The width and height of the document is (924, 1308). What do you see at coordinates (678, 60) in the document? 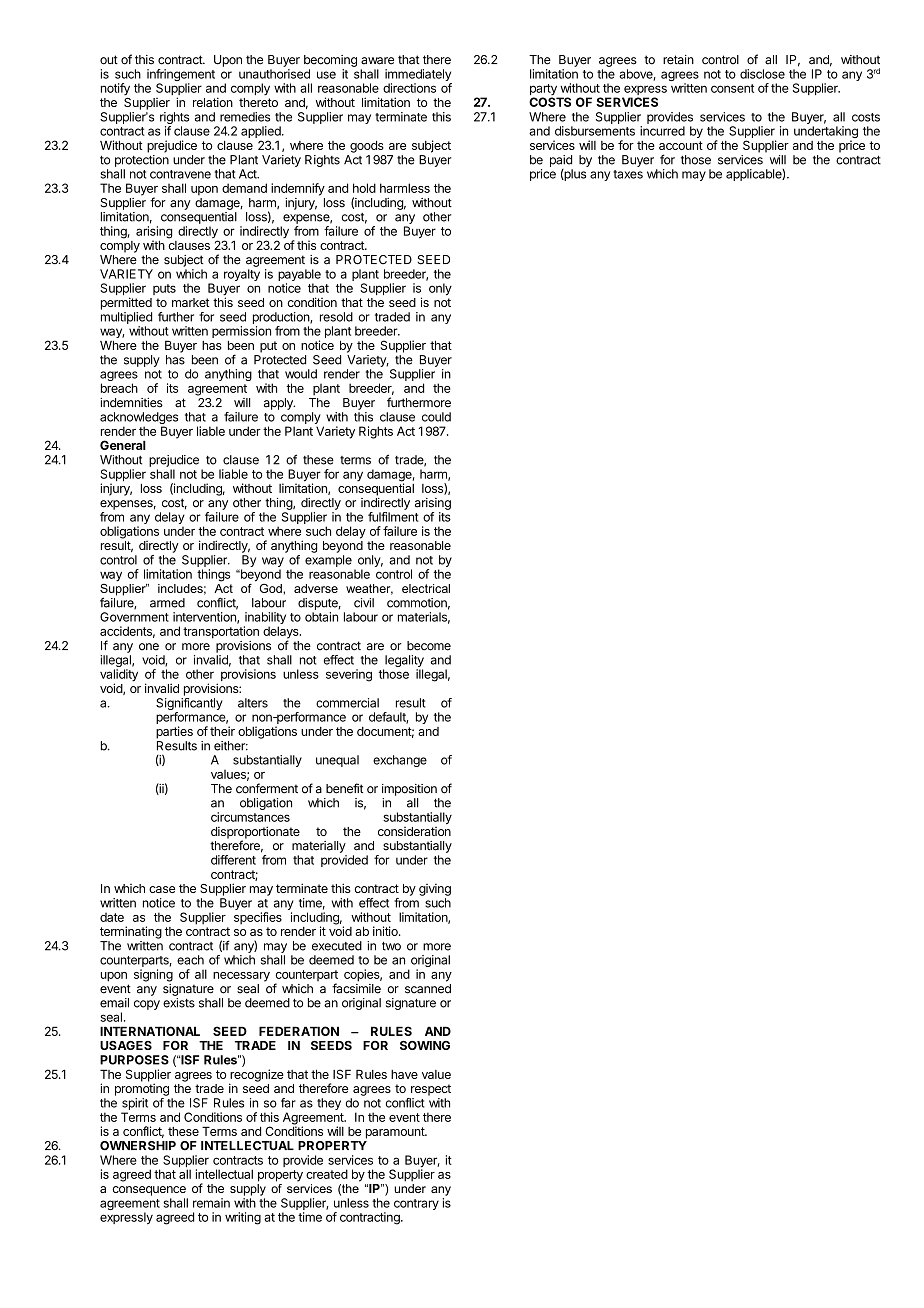
I see `retain` at bounding box center [678, 60].
